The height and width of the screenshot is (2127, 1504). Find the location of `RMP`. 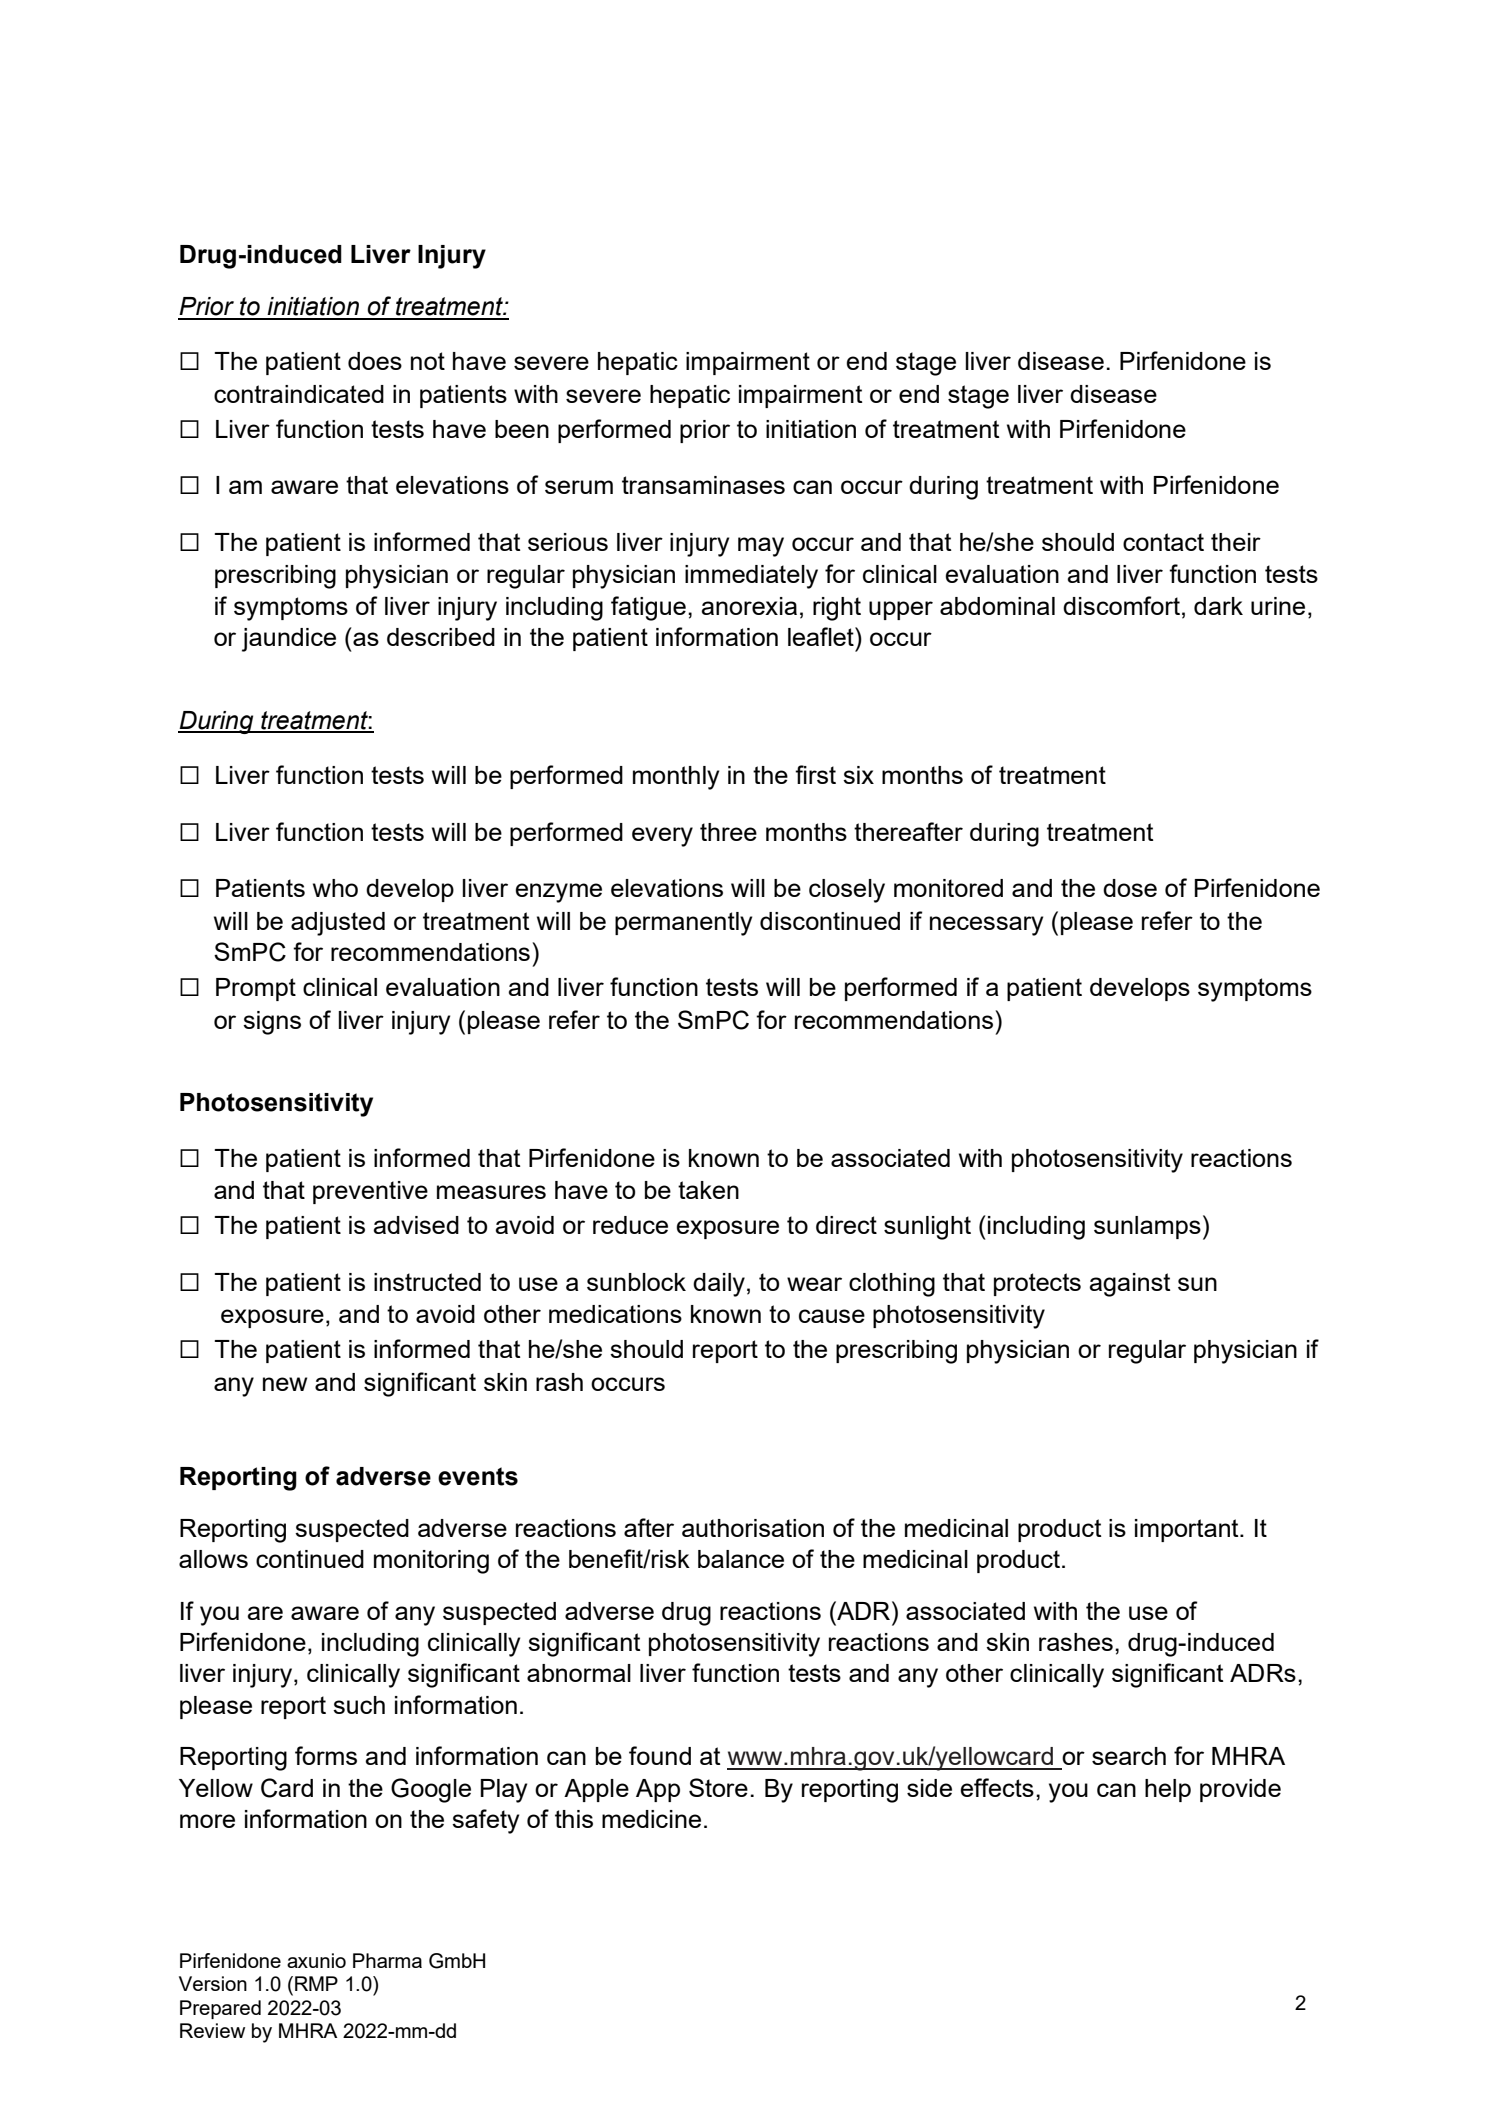

RMP is located at coordinates (316, 1983).
